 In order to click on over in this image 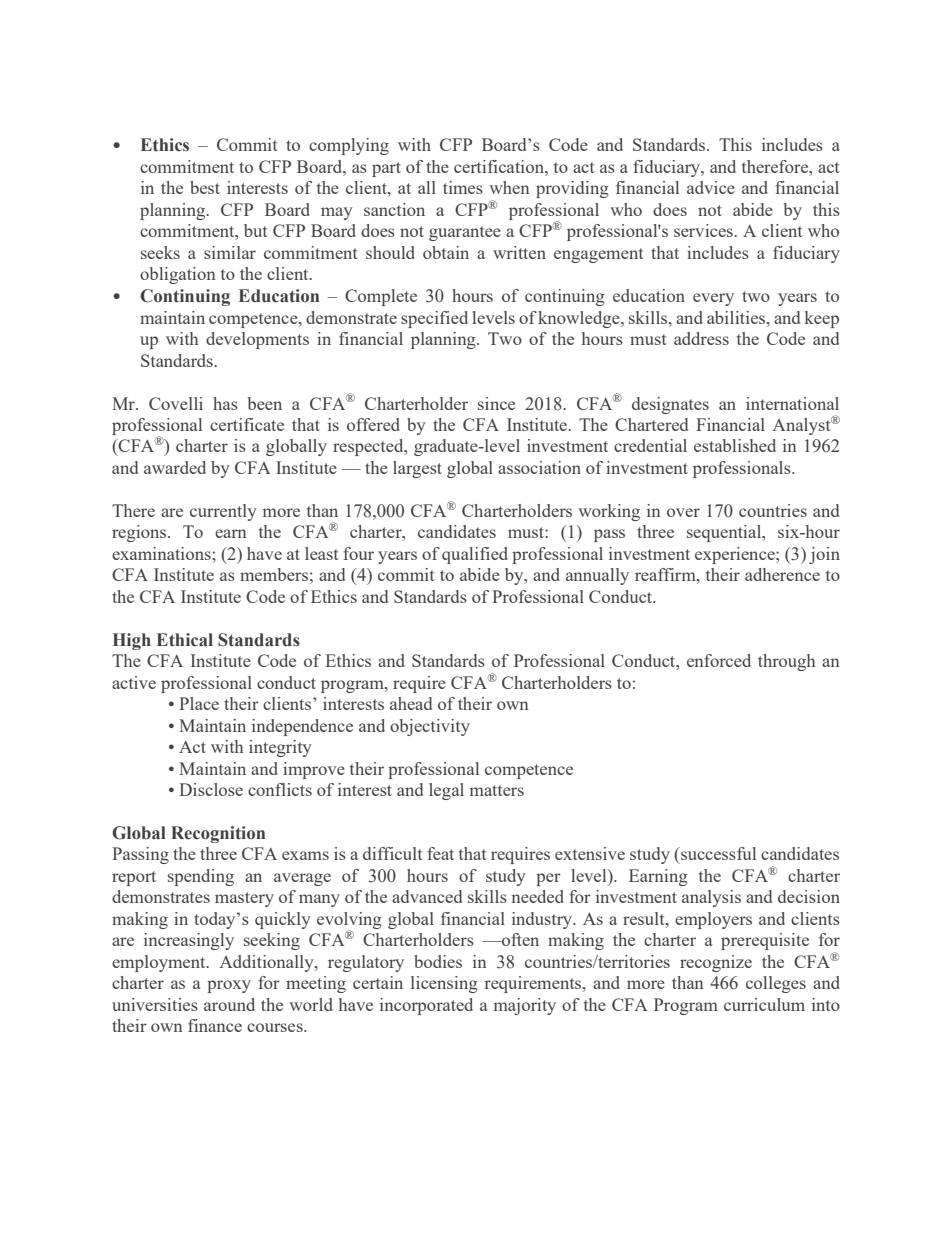, I will do `click(683, 512)`.
